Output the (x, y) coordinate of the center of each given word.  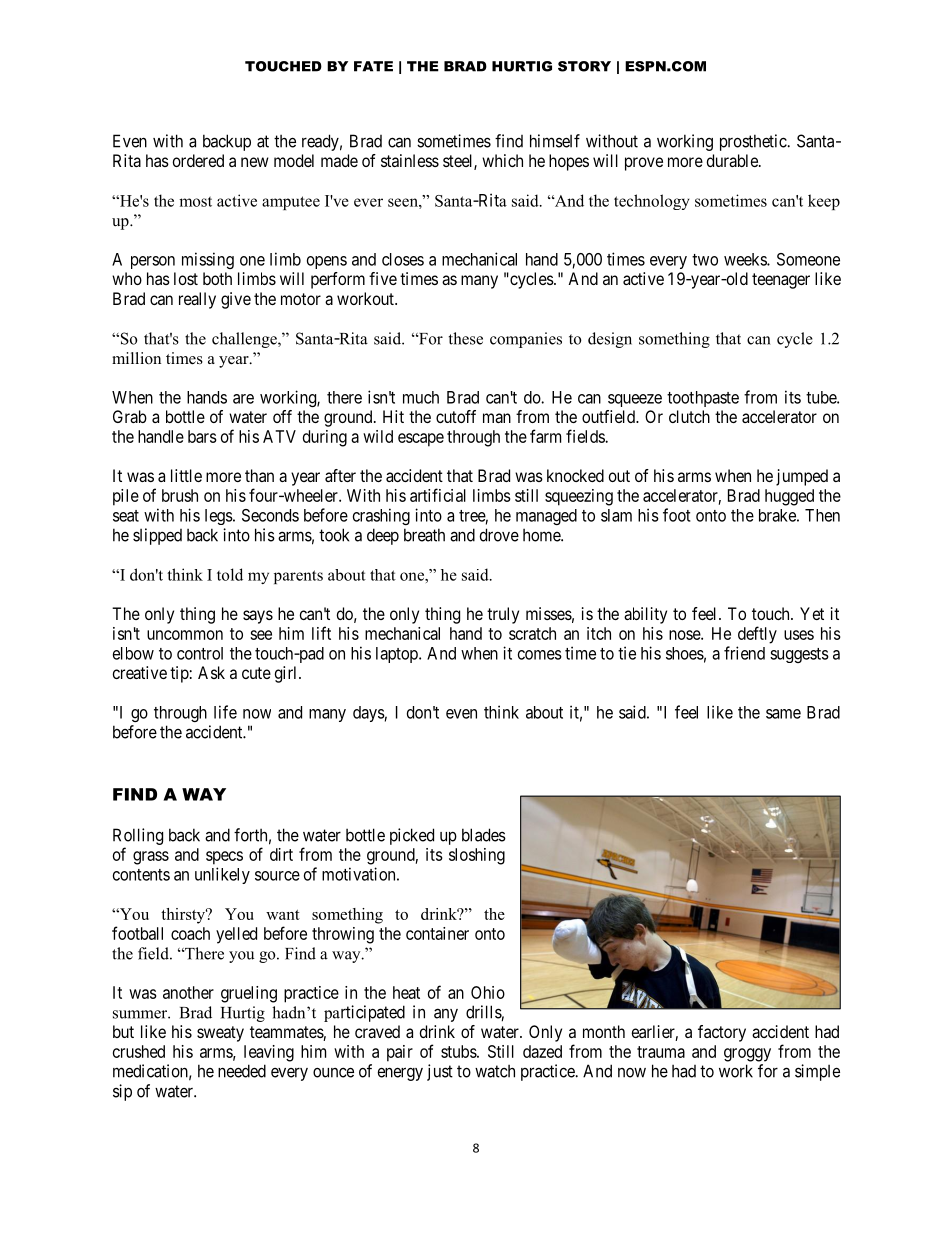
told (230, 574)
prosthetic (754, 142)
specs (224, 858)
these (466, 338)
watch (495, 1071)
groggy (747, 1055)
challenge (245, 340)
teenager (781, 281)
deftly (757, 635)
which (502, 160)
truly (503, 615)
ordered (198, 160)
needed (242, 1071)
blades (484, 835)
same (783, 714)
